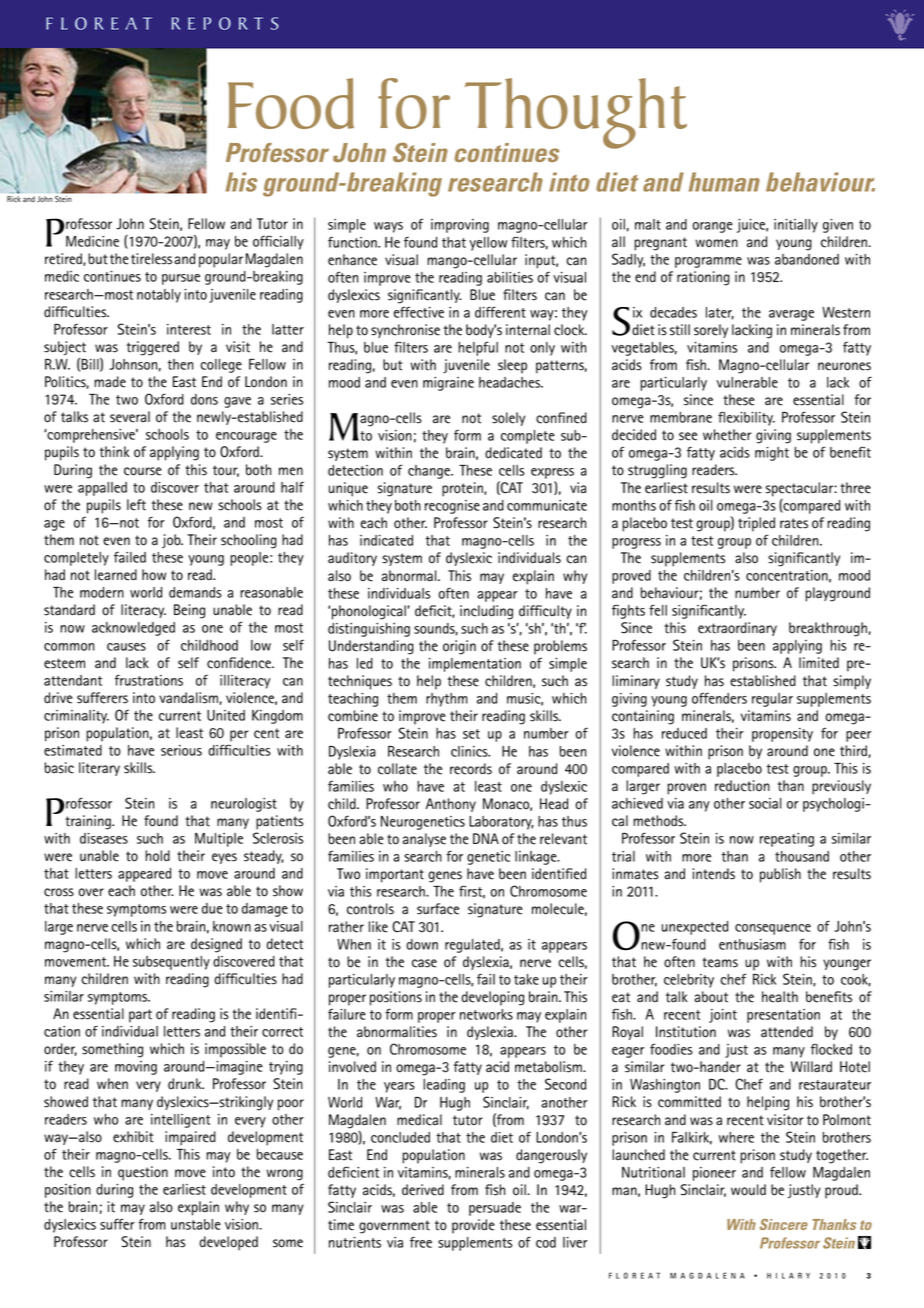  Describe the element at coordinates (495, 1209) in the screenshot. I see `persuade` at that location.
